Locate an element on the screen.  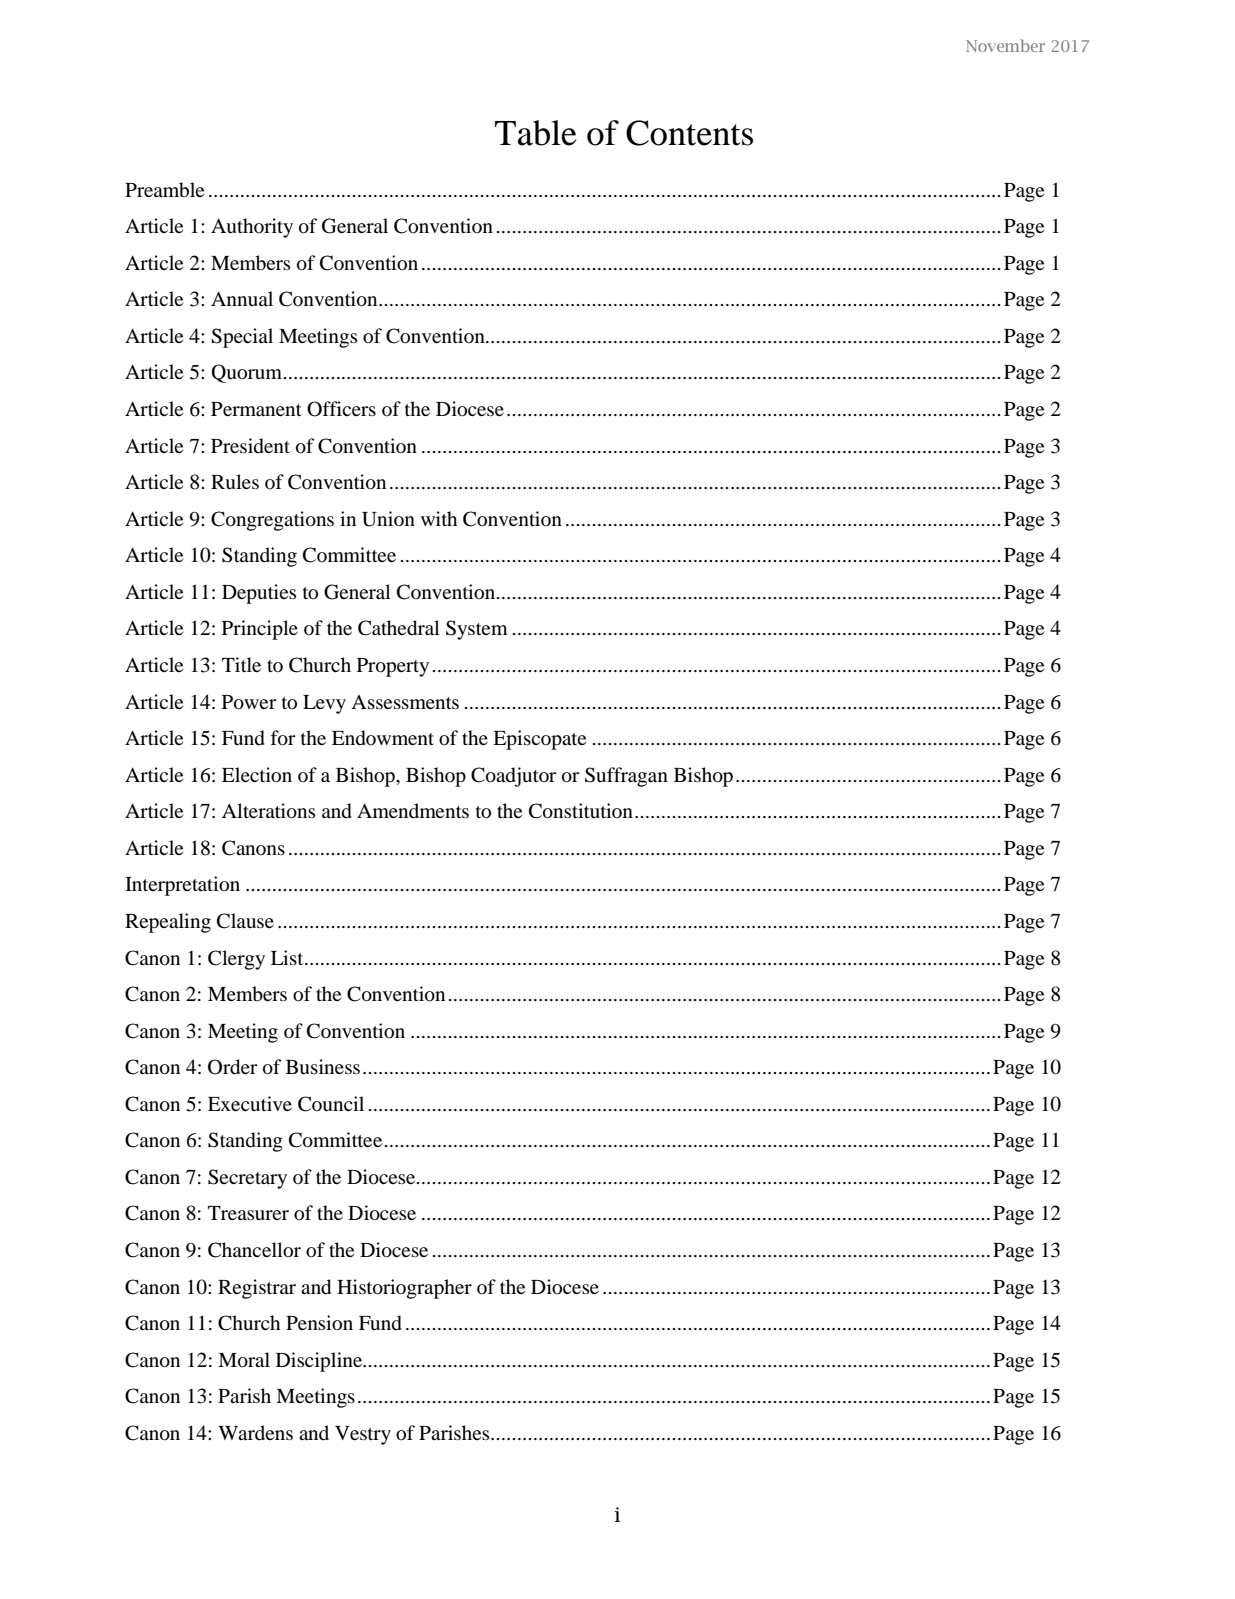
Amendments is located at coordinates (413, 810).
